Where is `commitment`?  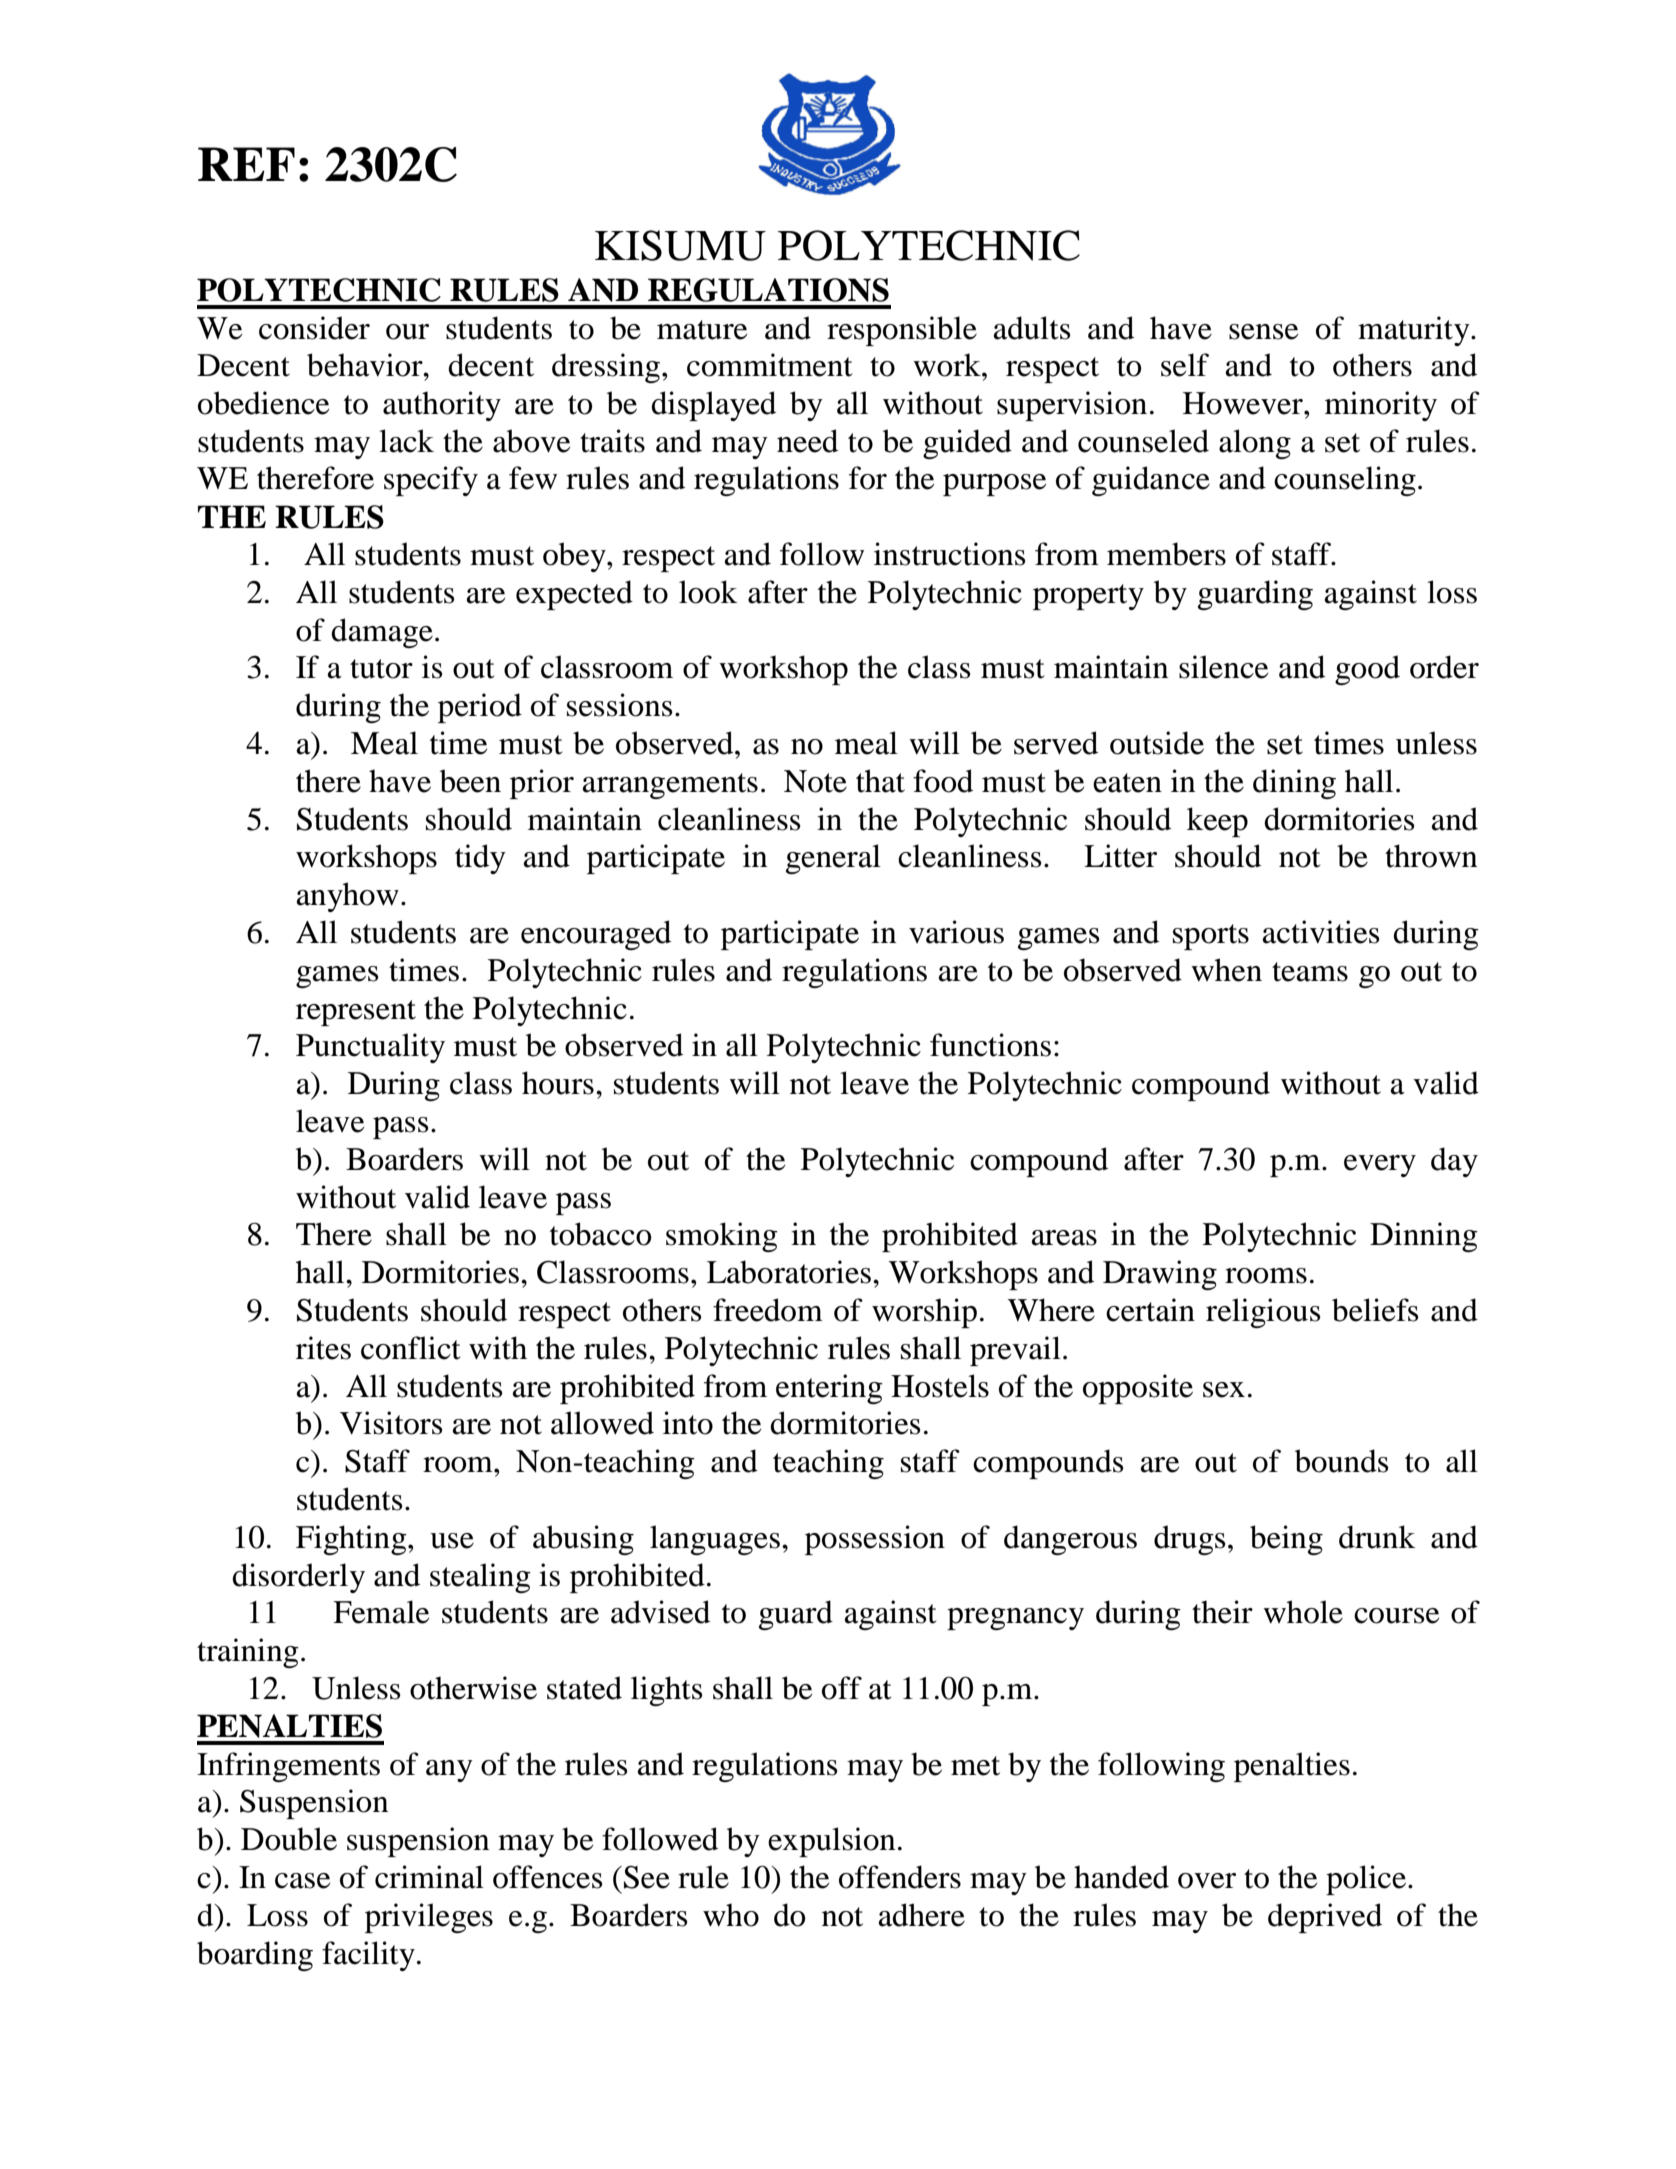
commitment is located at coordinates (769, 365).
